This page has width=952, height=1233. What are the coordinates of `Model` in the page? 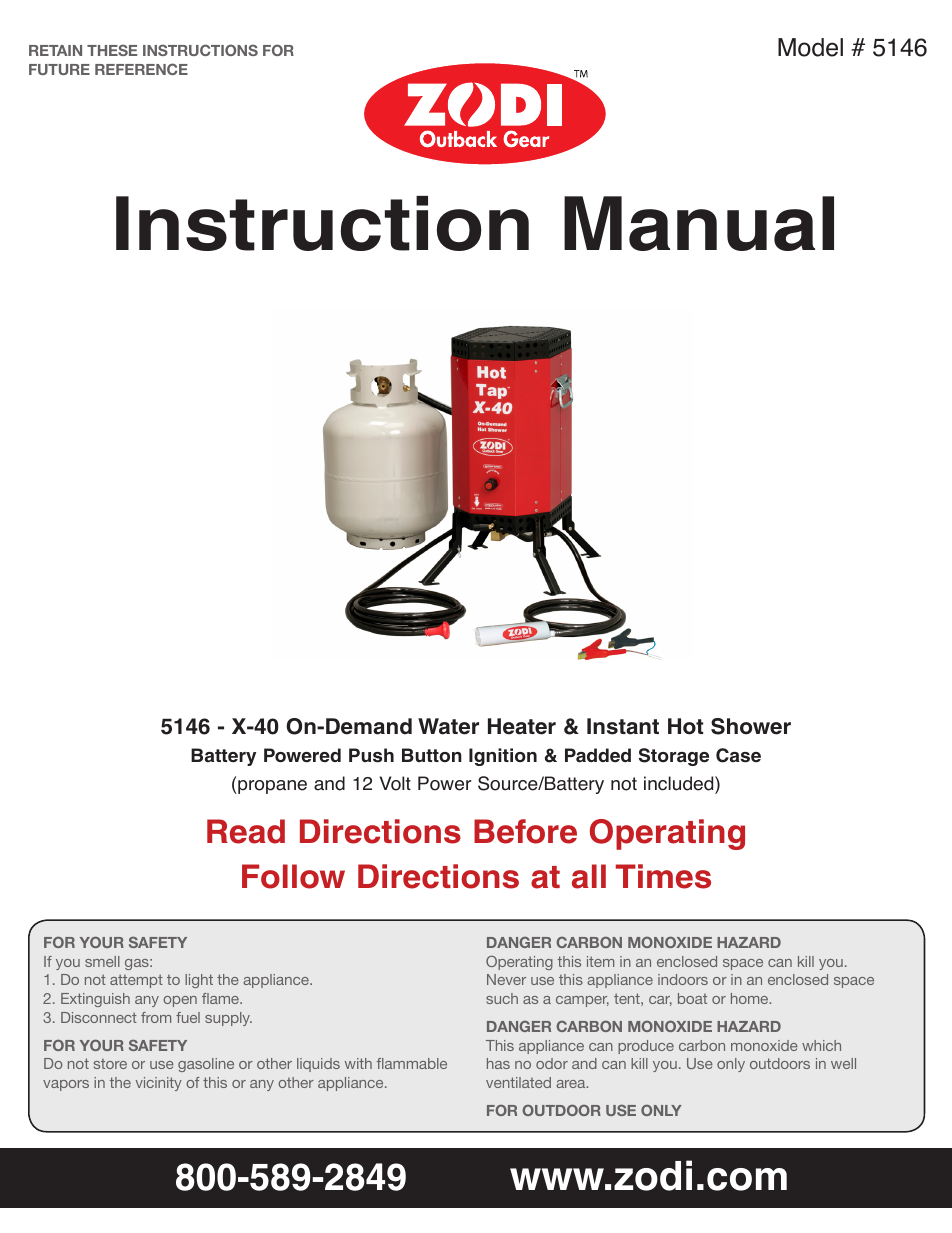 It's located at (810, 47).
